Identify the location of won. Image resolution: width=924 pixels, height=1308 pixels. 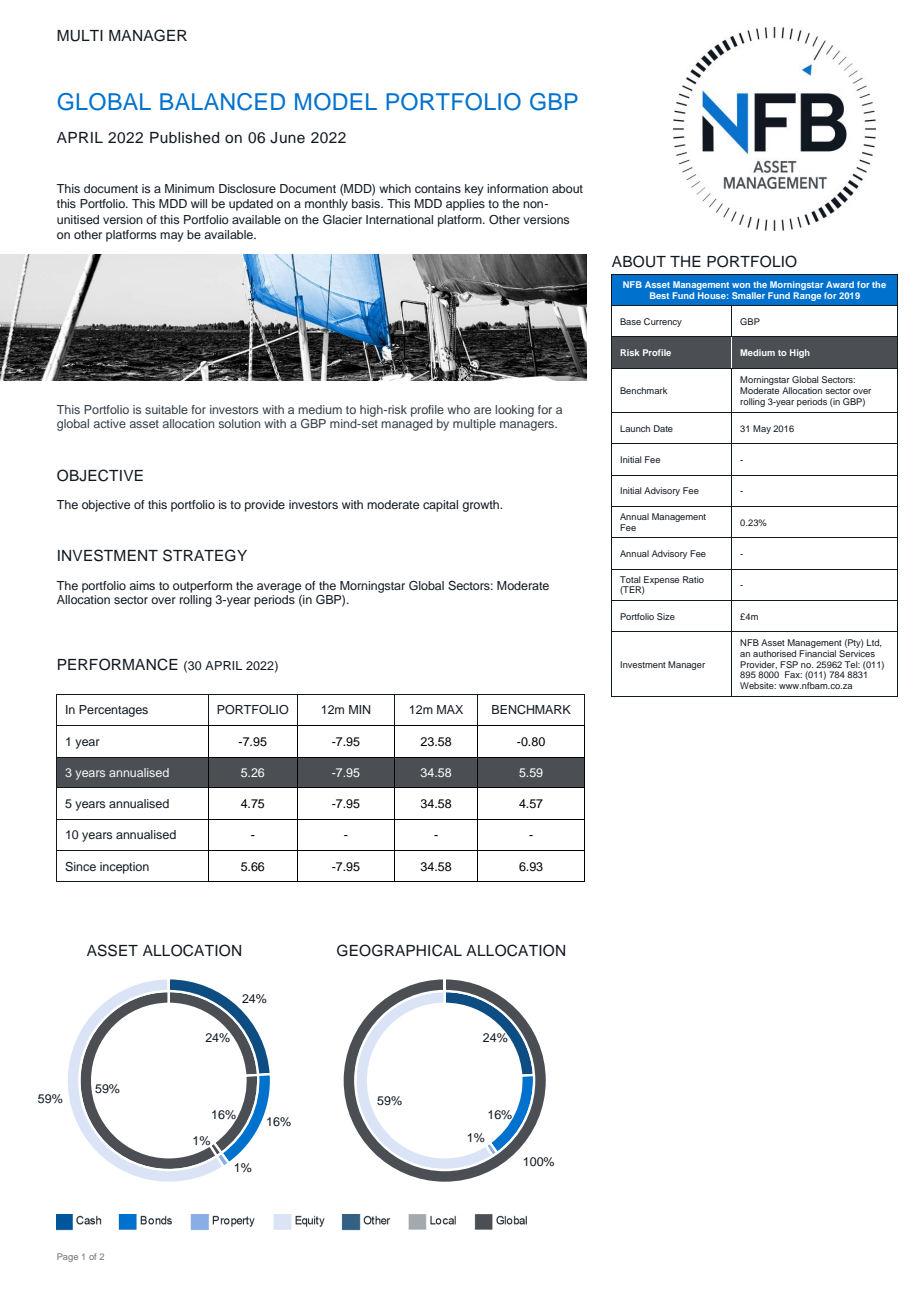
(741, 285).
